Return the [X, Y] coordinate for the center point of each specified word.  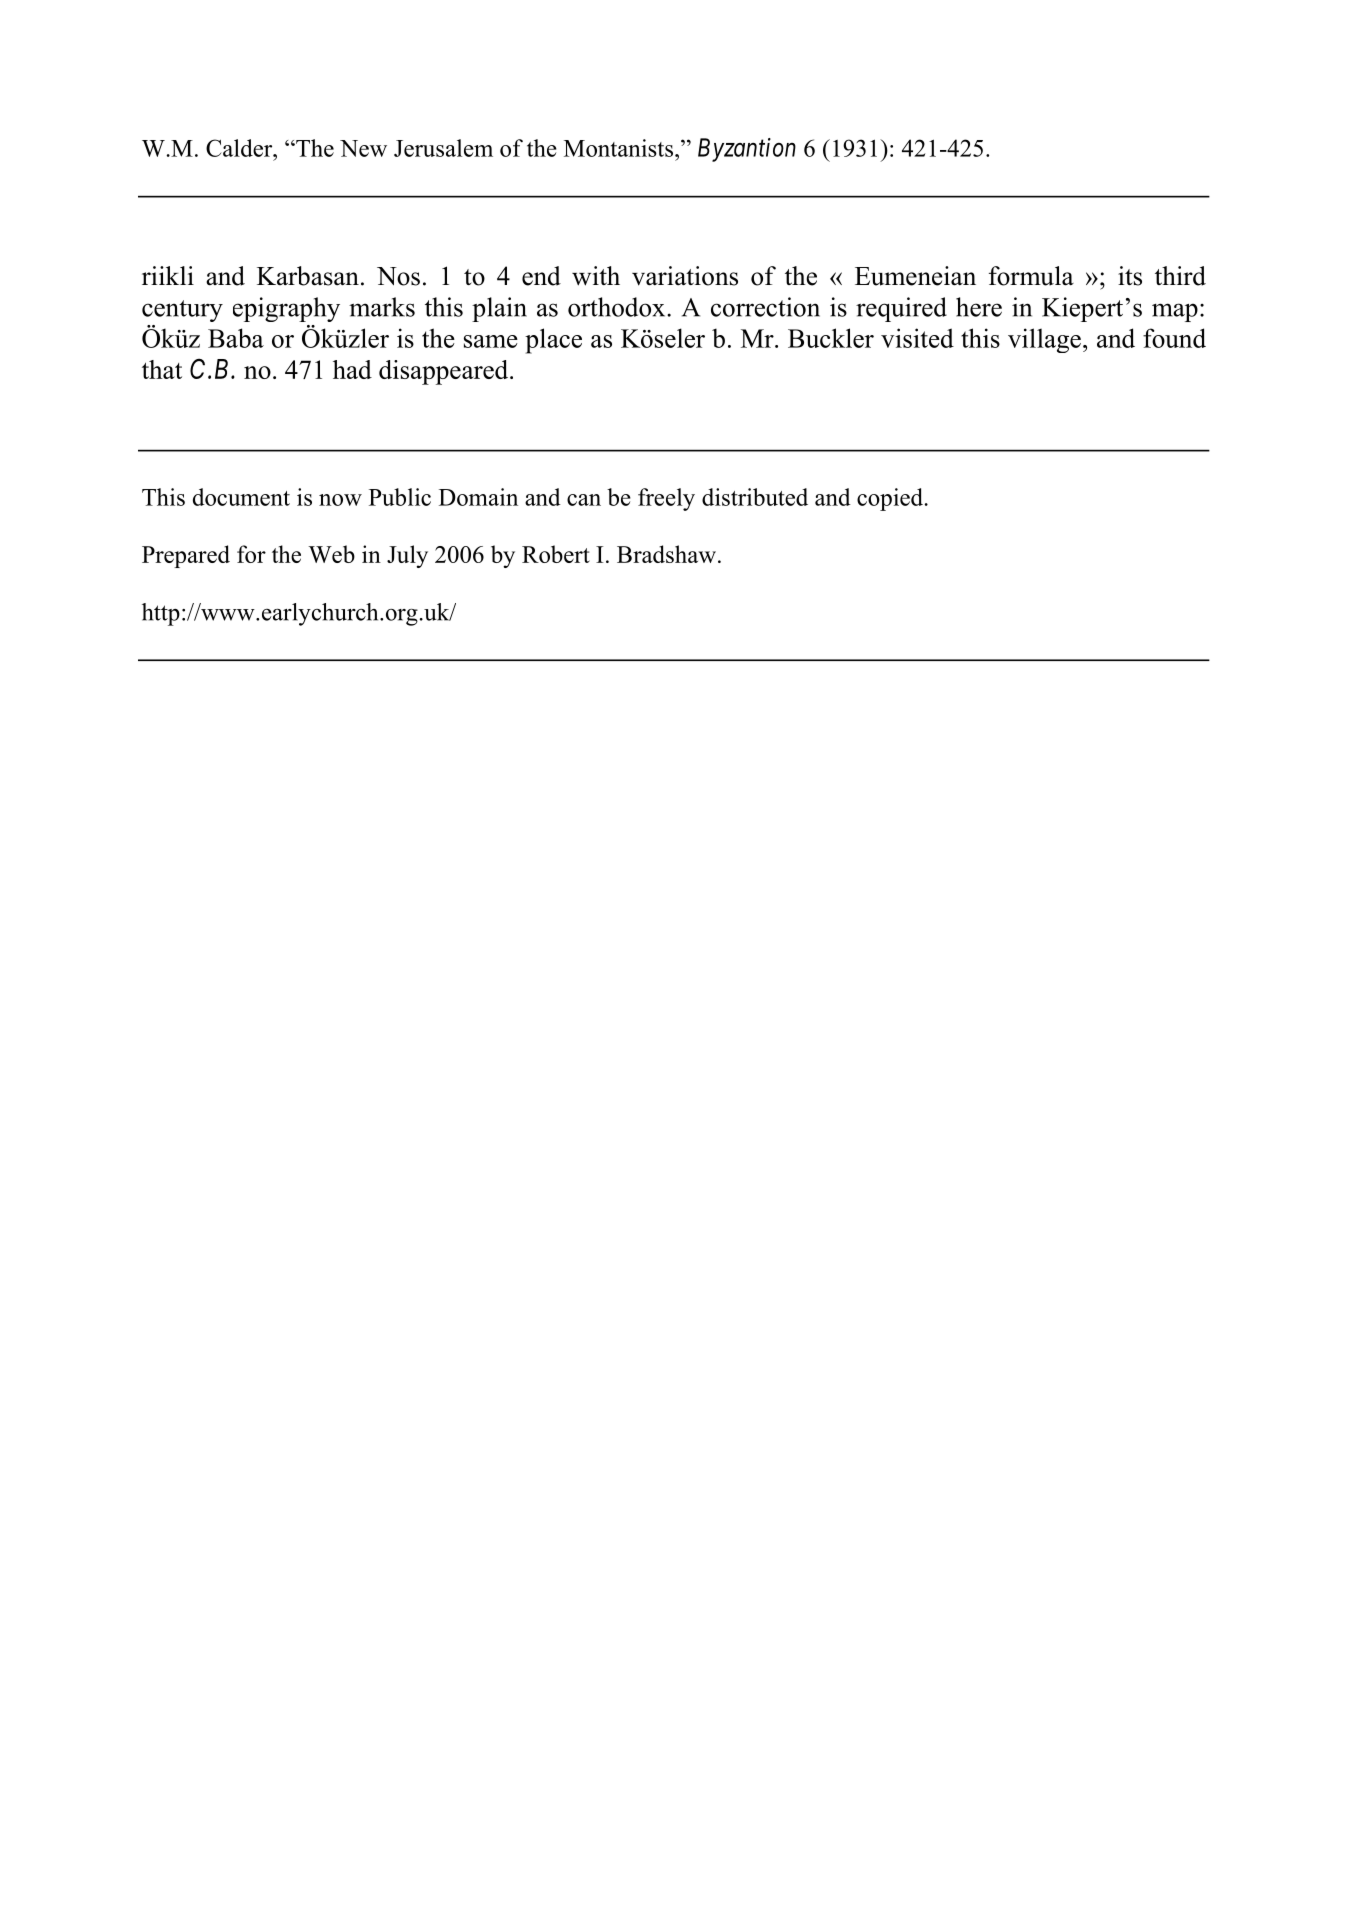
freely [666, 499]
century [182, 311]
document [241, 497]
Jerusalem [443, 148]
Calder [240, 148]
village [1044, 340]
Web [331, 554]
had [352, 369]
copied [891, 499]
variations [685, 276]
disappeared [445, 372]
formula [1031, 276]
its [1130, 276]
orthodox [618, 307]
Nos [398, 276]
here [979, 307]
